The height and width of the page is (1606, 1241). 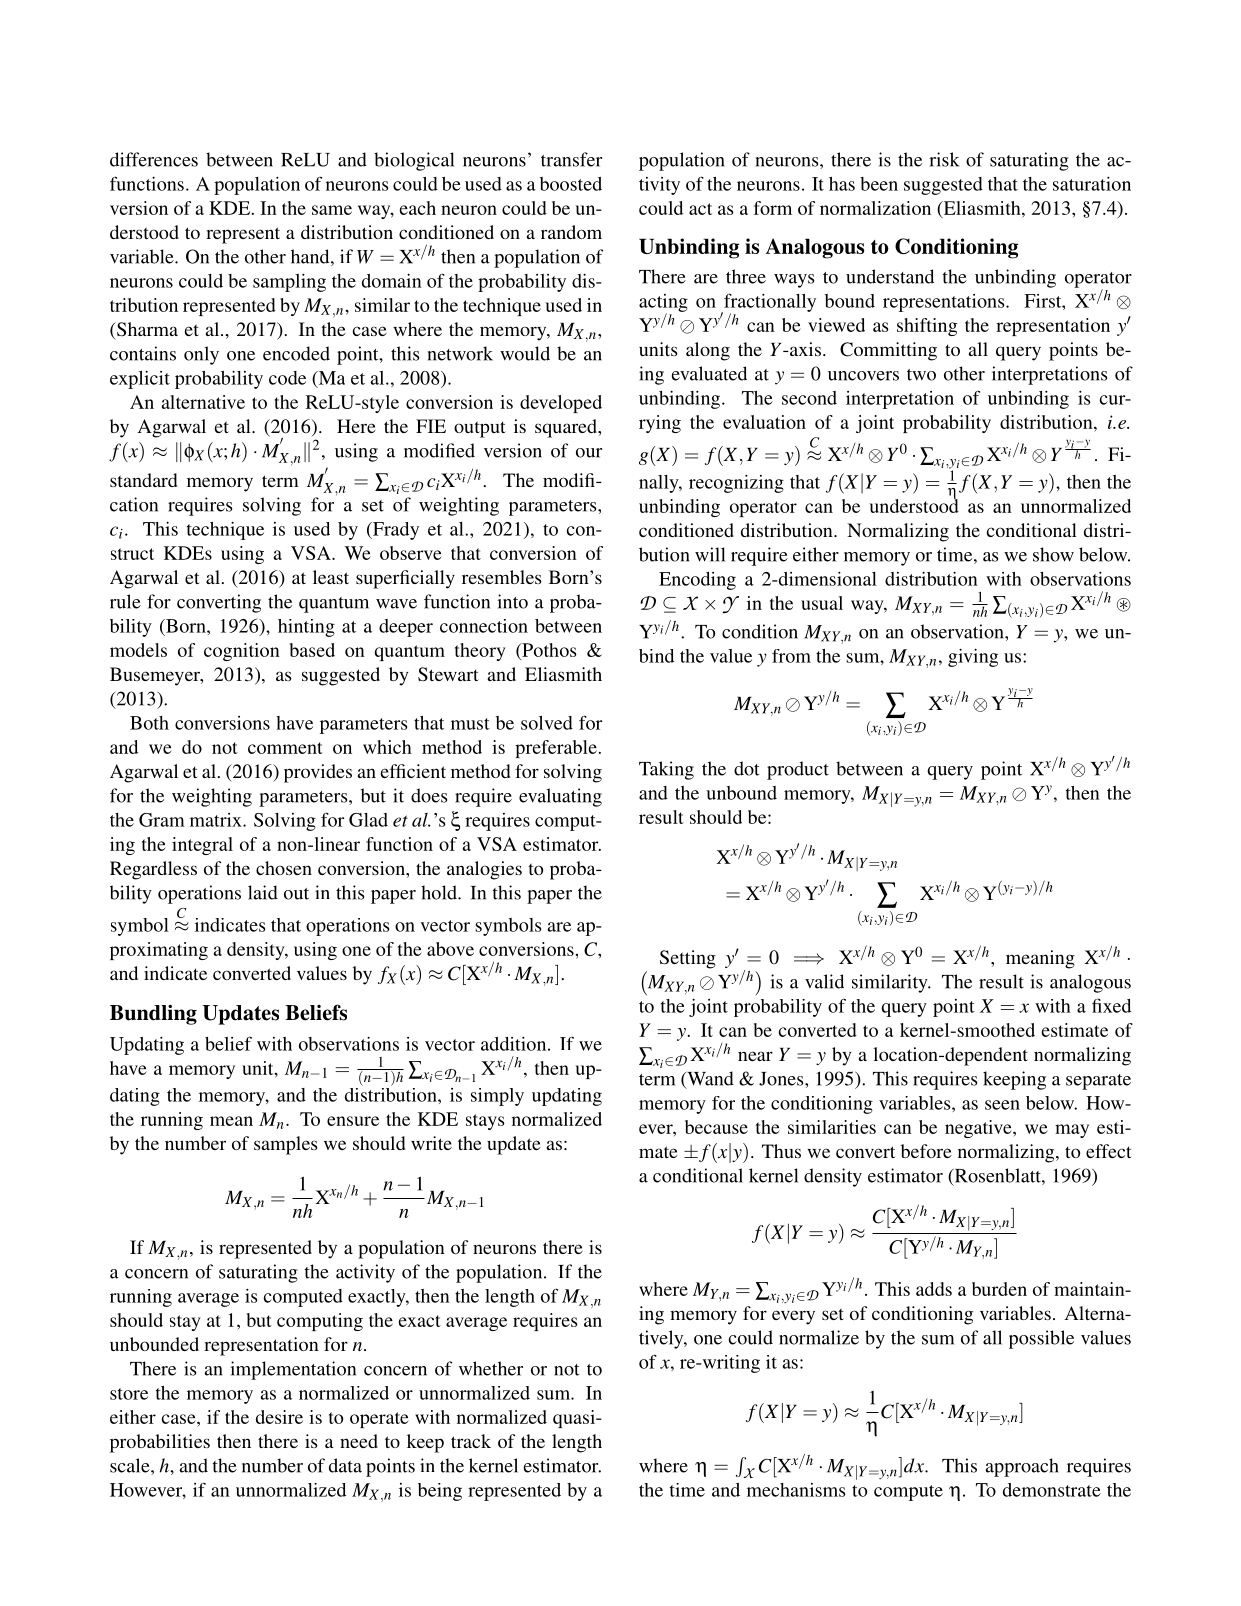 What do you see at coordinates (332, 210) in the page?
I see `same` at bounding box center [332, 210].
